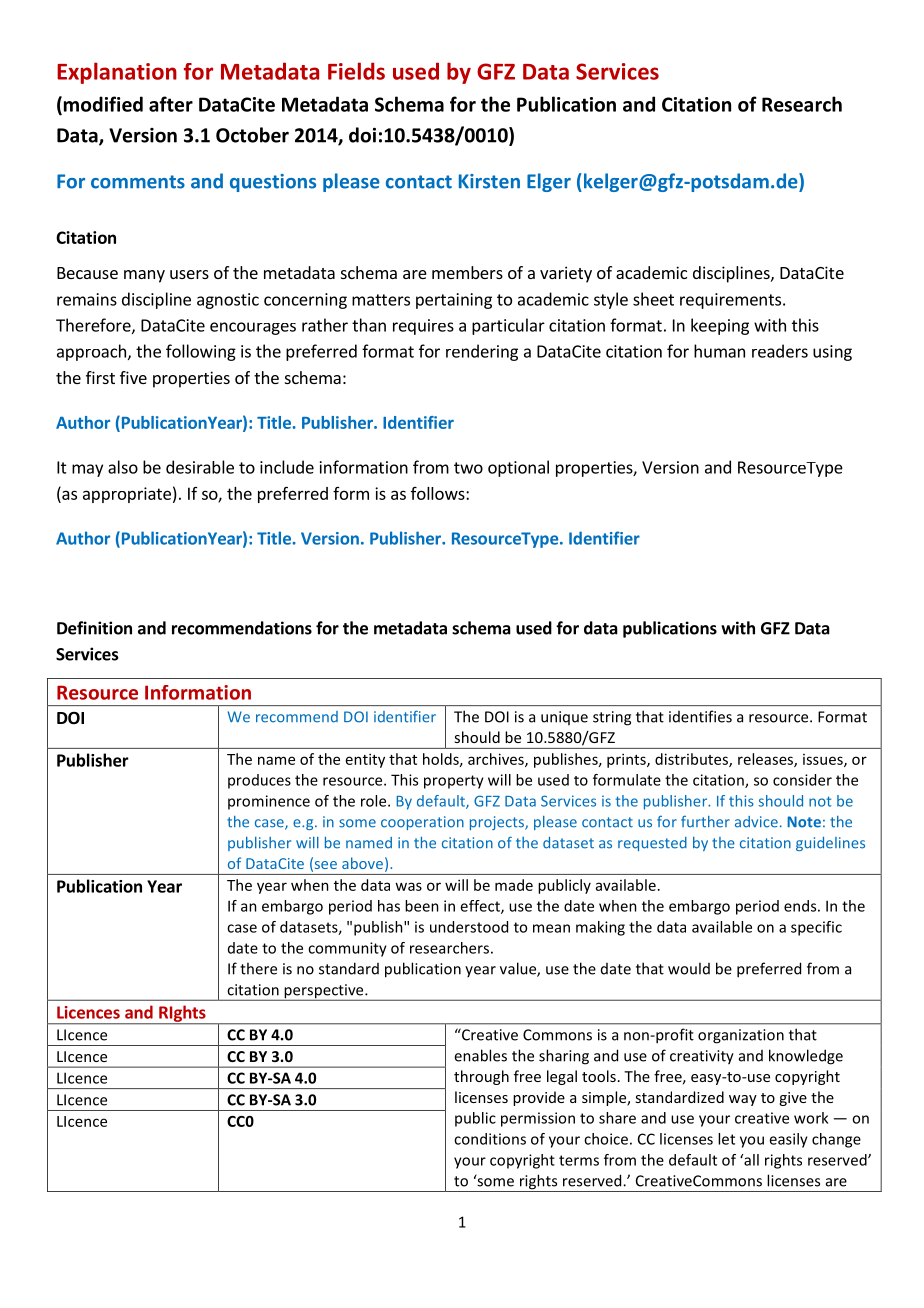 This screenshot has width=924, height=1308. I want to click on property, so click(454, 782).
